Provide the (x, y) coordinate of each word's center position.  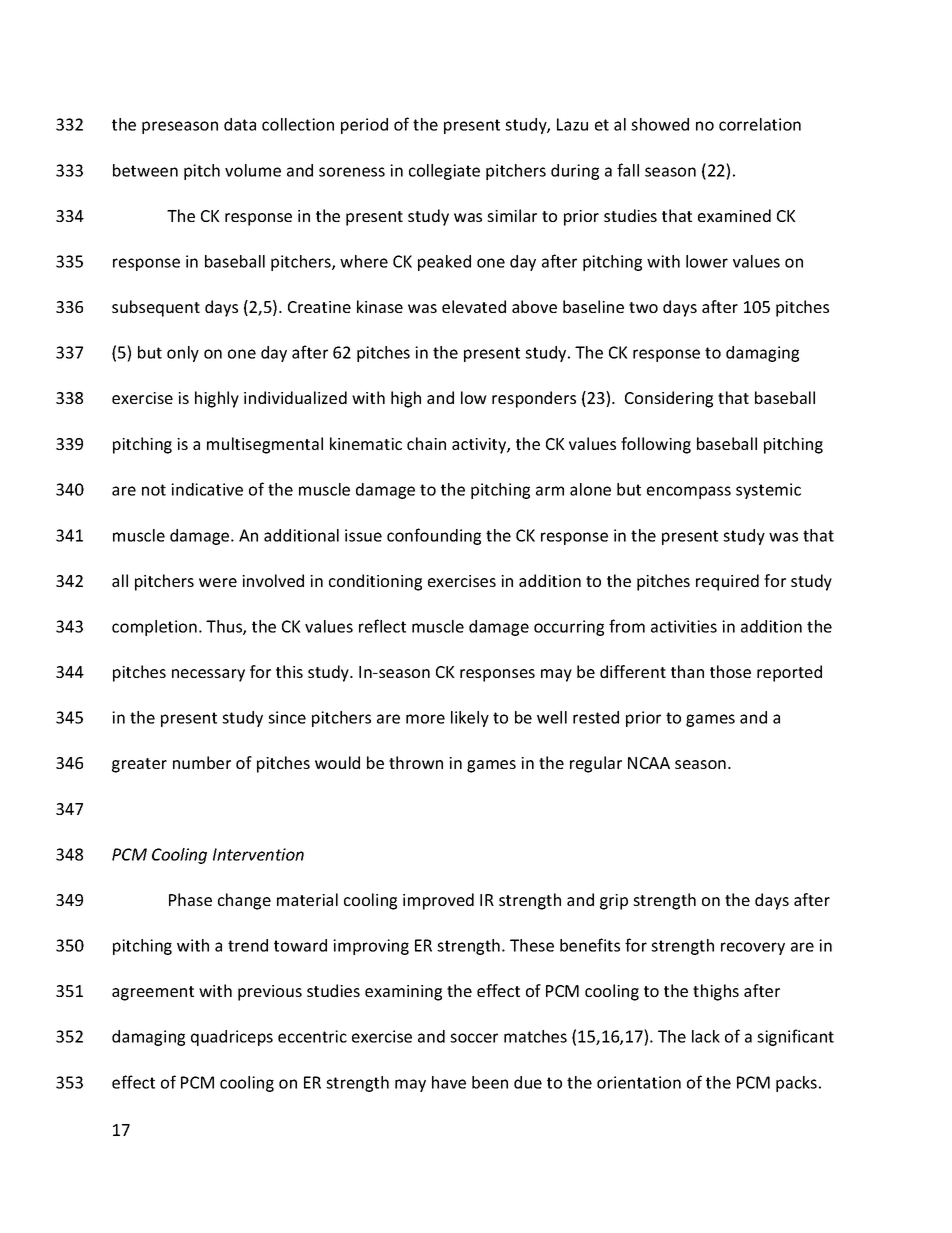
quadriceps (232, 1038)
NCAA (649, 763)
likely (470, 719)
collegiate (444, 172)
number (202, 762)
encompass (689, 492)
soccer (474, 1038)
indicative (207, 489)
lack (706, 1036)
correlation (760, 124)
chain (426, 443)
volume (253, 170)
